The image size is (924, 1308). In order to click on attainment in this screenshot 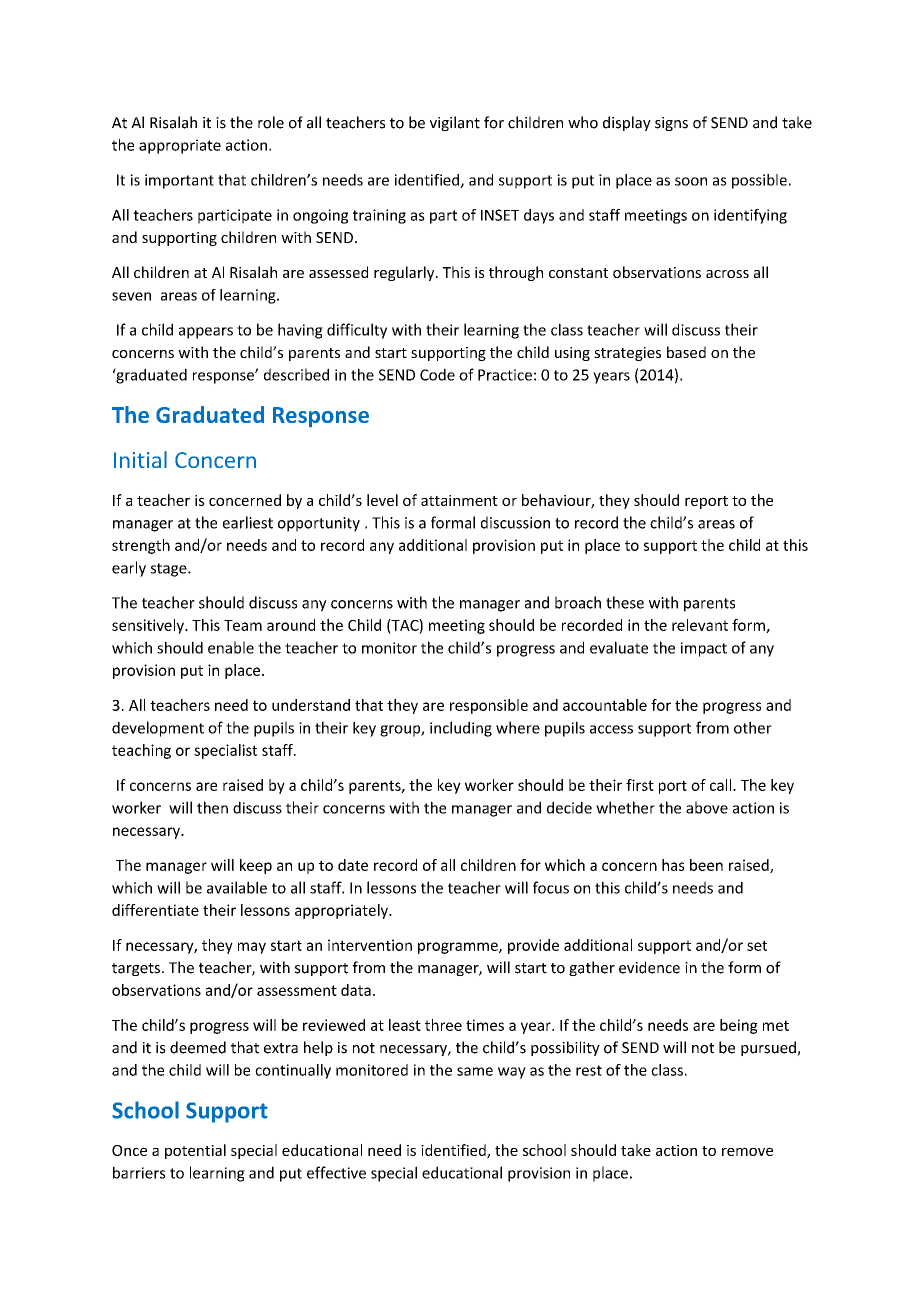, I will do `click(459, 500)`.
